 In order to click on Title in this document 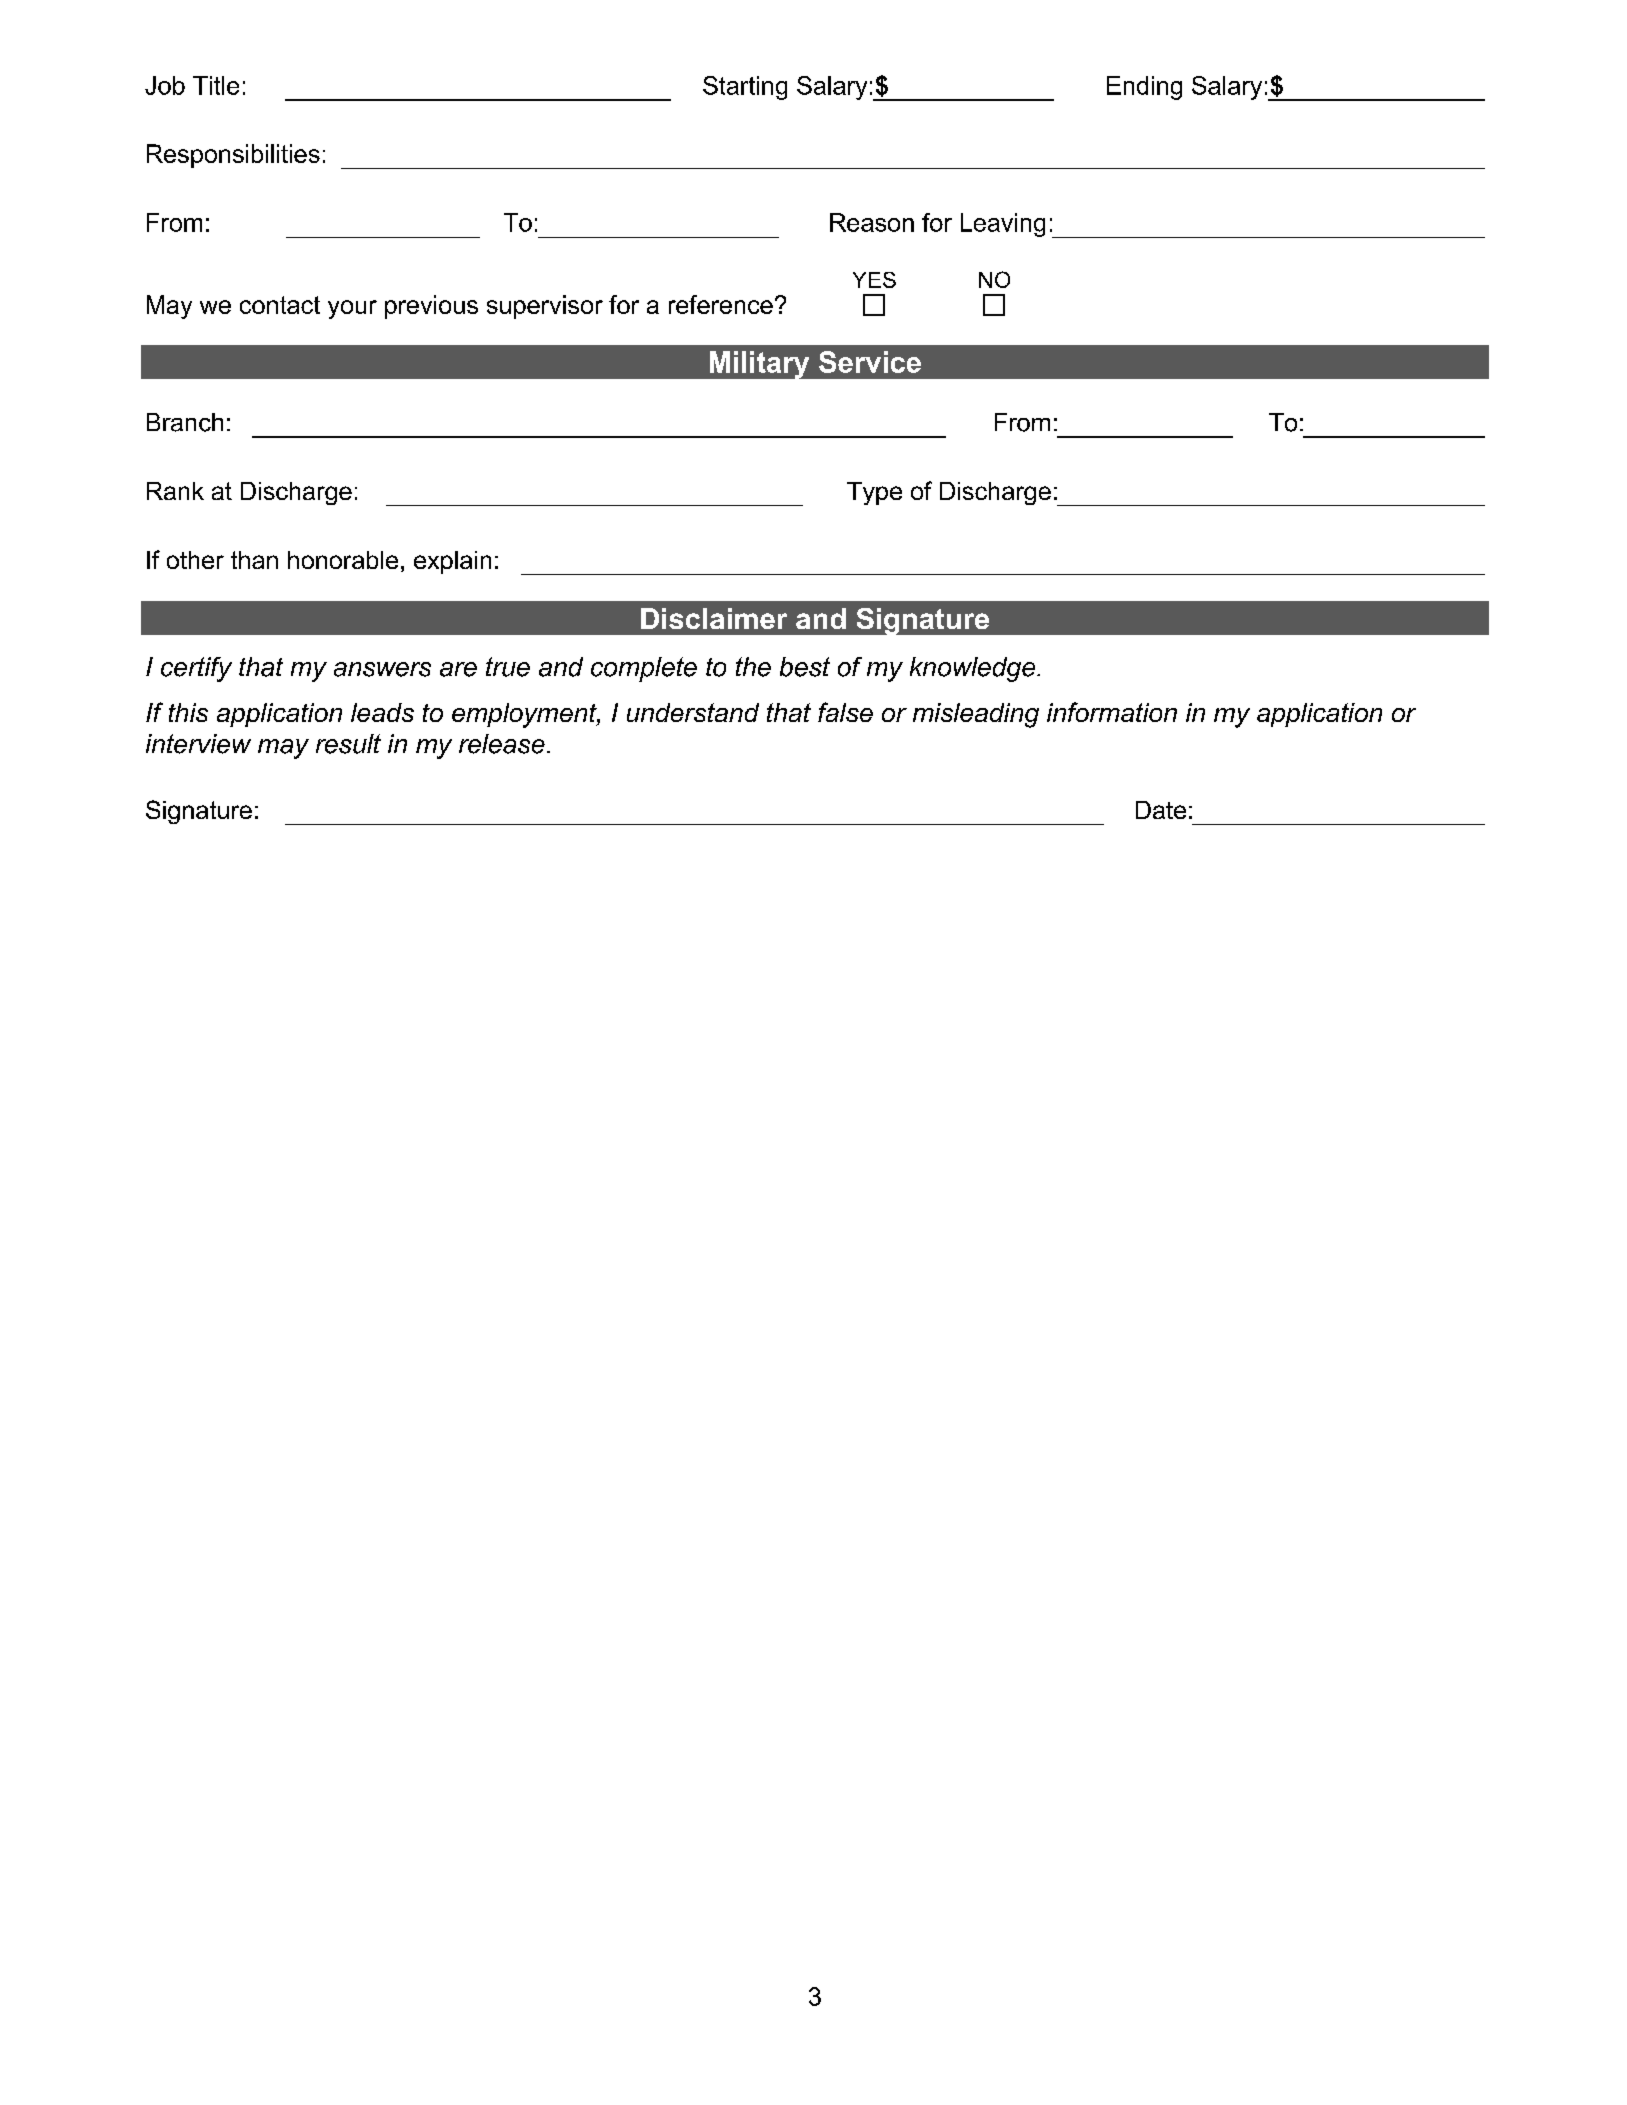, I will do `click(216, 85)`.
